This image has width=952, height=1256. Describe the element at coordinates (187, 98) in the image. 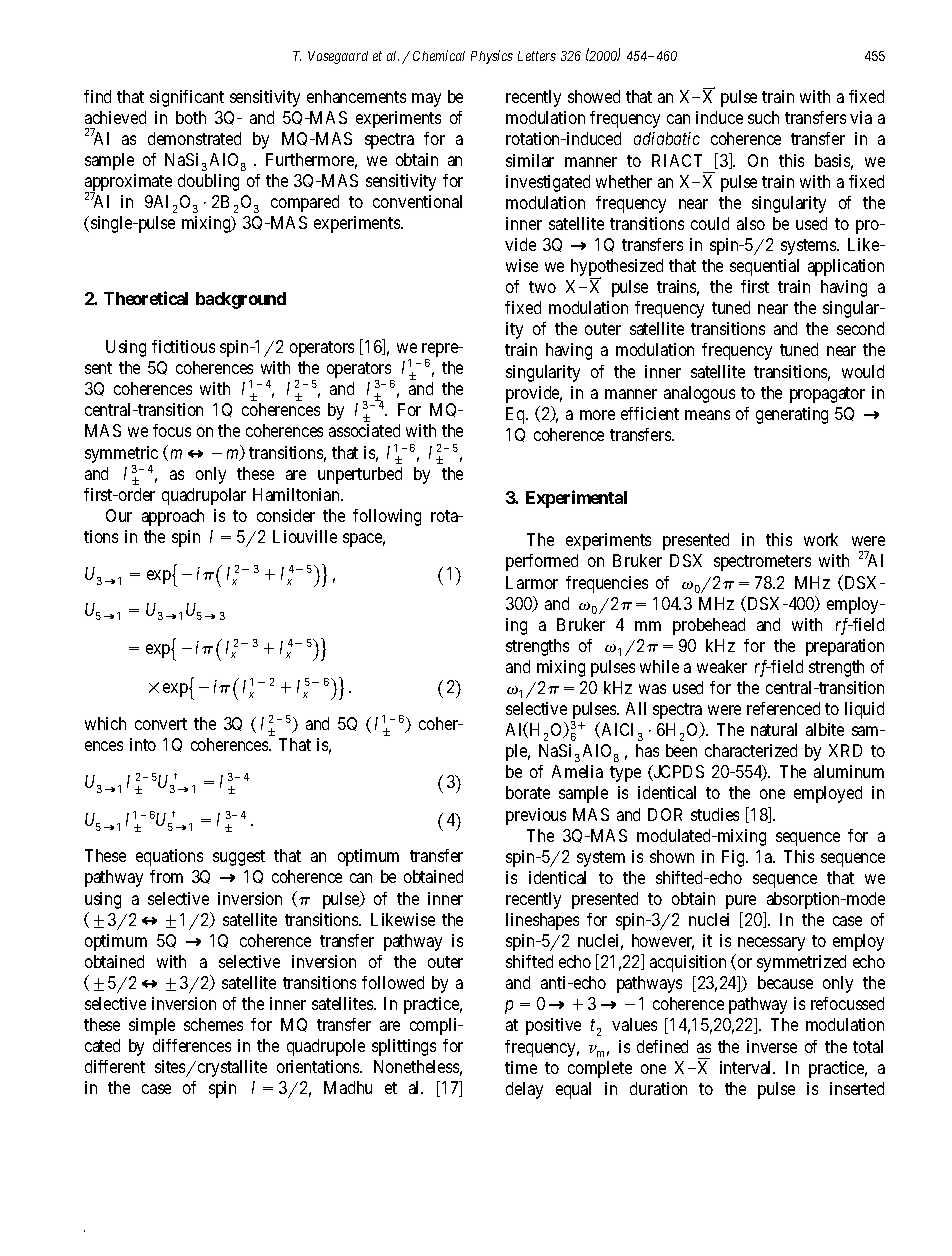

I see `significant` at that location.
